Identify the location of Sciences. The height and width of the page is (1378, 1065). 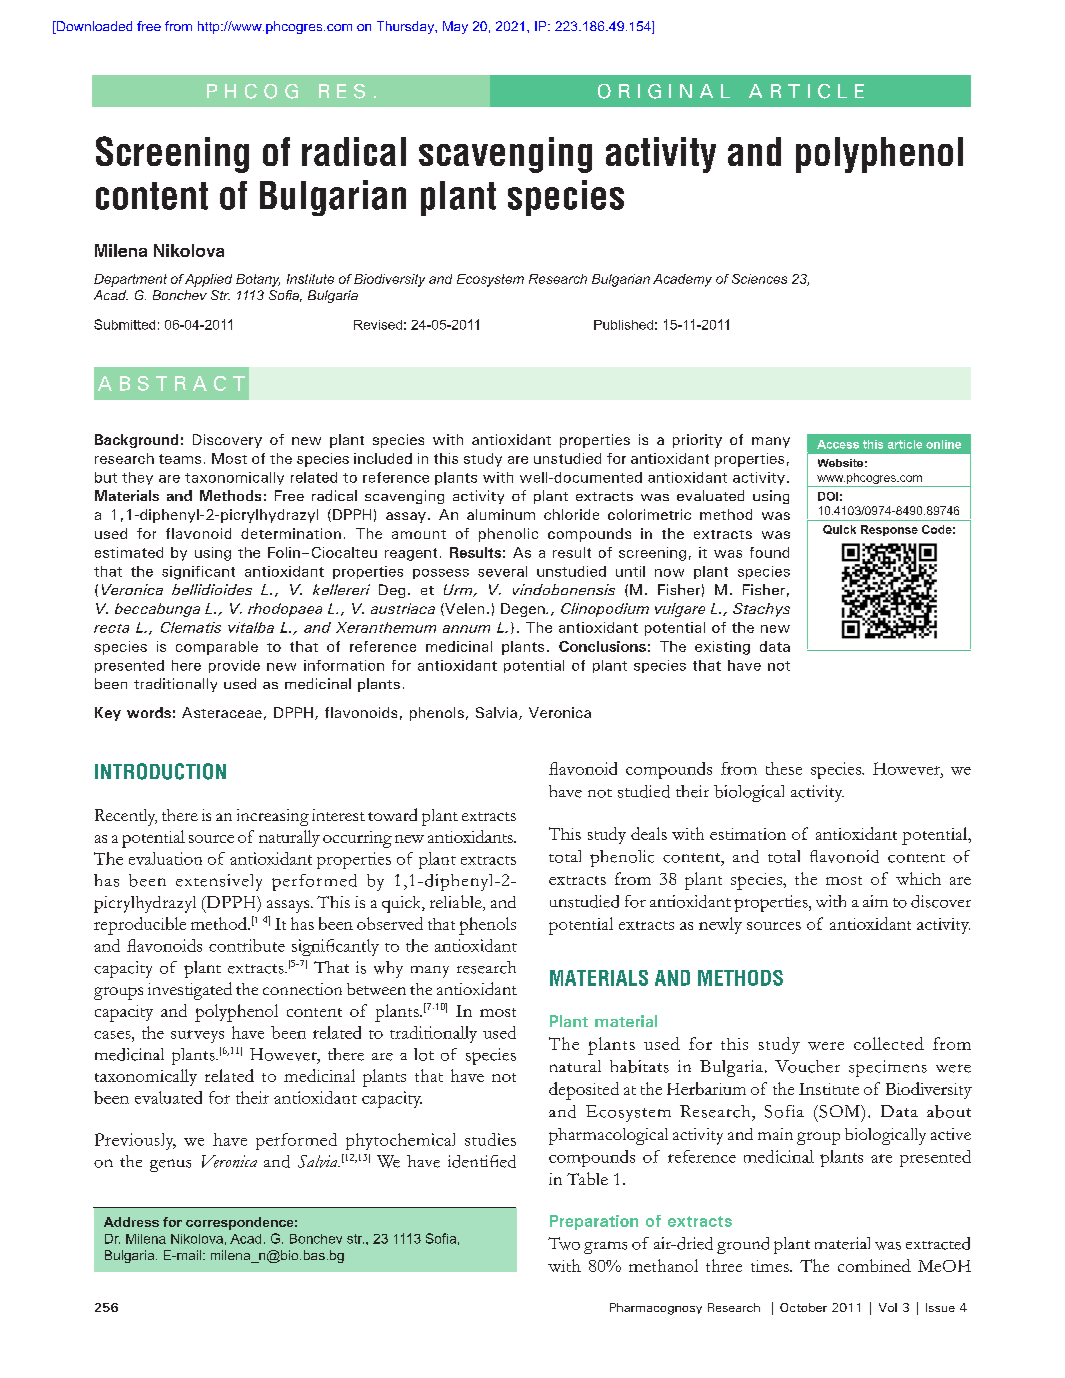
(759, 279).
